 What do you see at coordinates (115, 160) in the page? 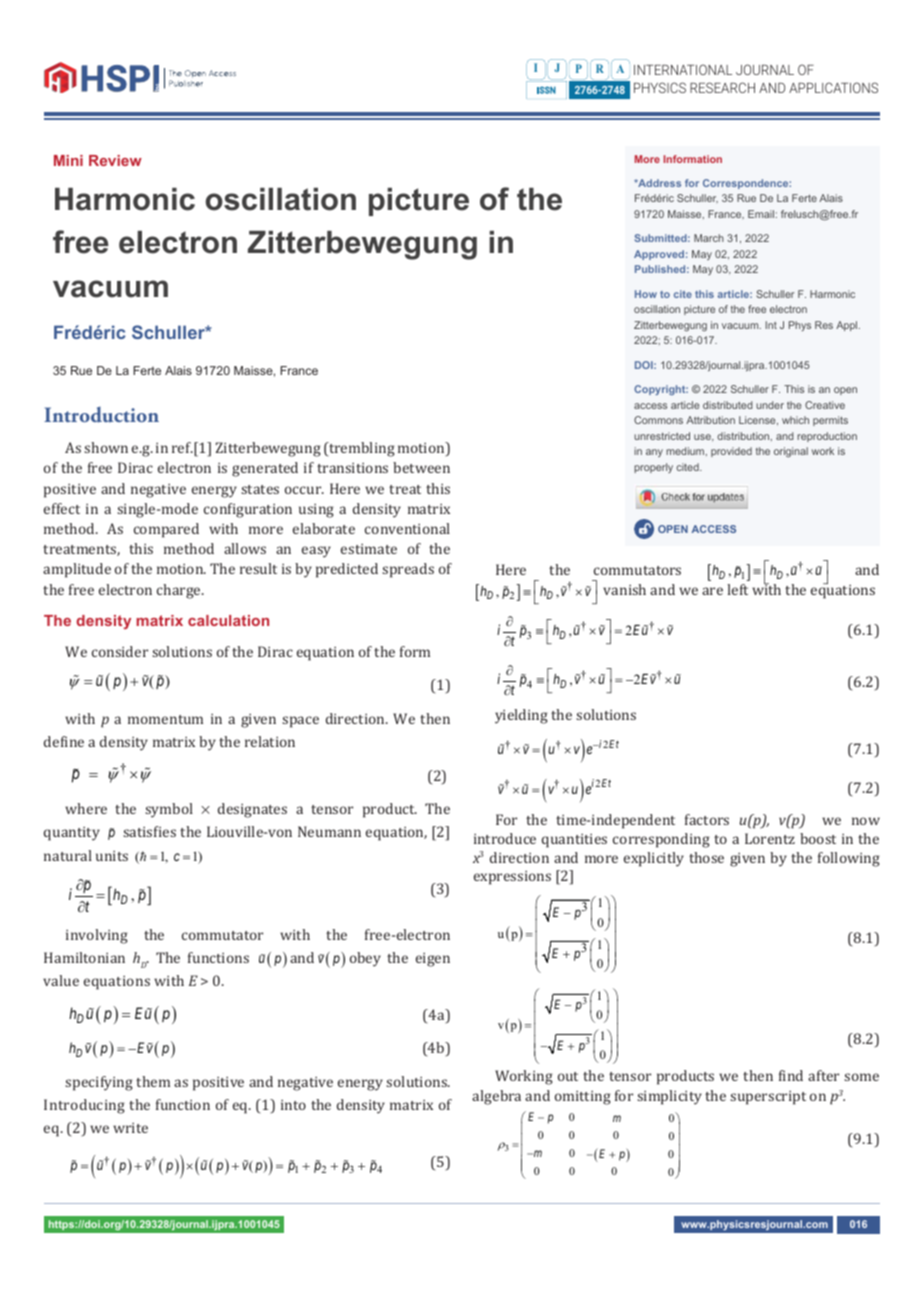
I see `Review` at bounding box center [115, 160].
